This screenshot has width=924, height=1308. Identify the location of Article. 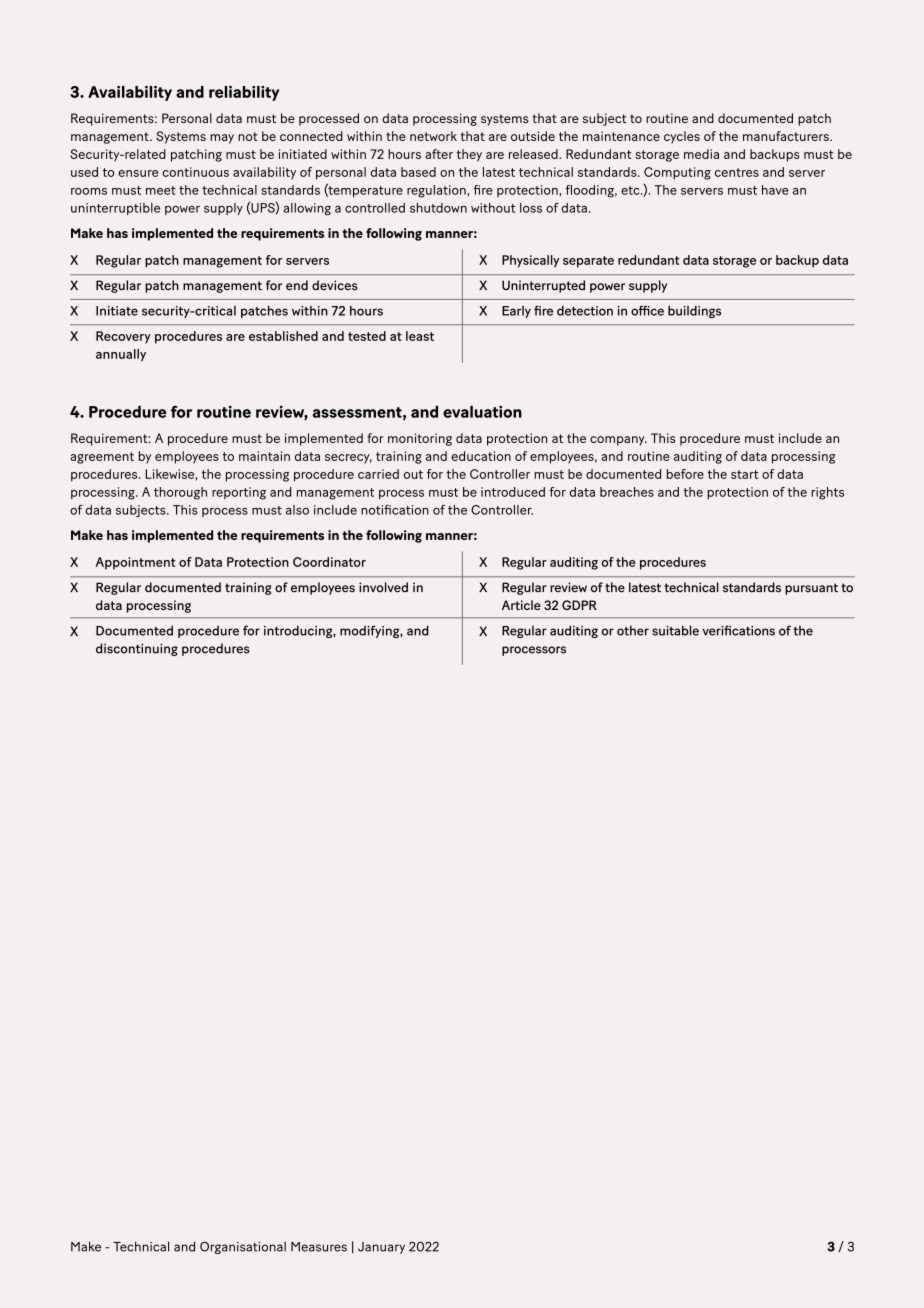
(521, 605).
